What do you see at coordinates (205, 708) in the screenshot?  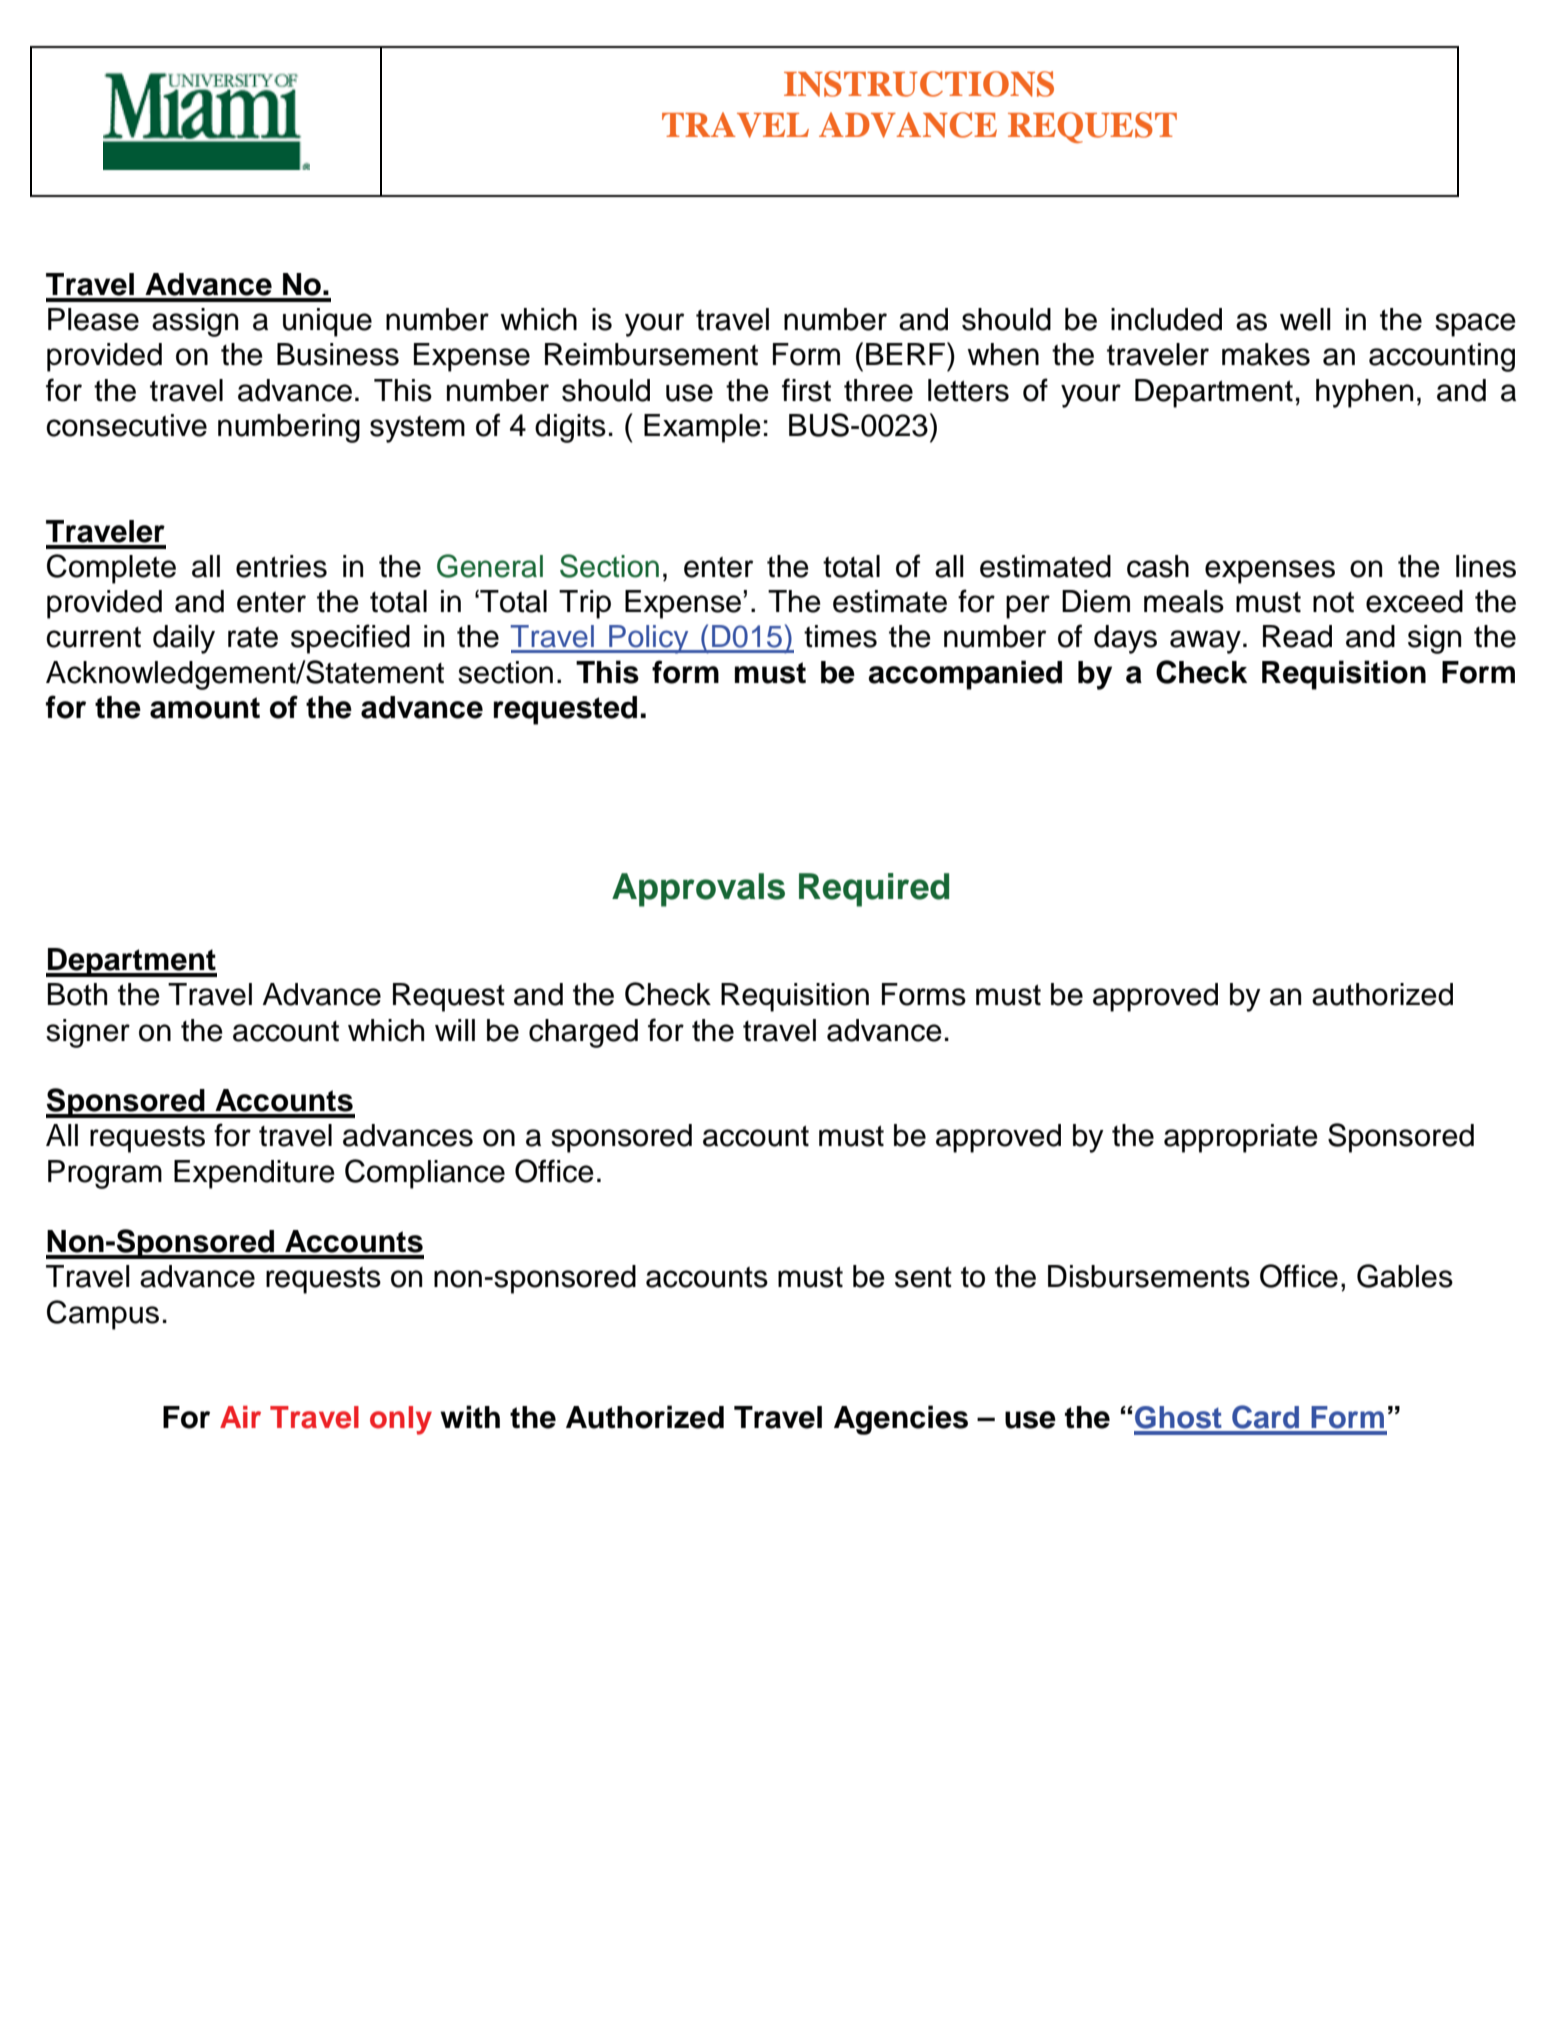 I see `amount` at bounding box center [205, 708].
